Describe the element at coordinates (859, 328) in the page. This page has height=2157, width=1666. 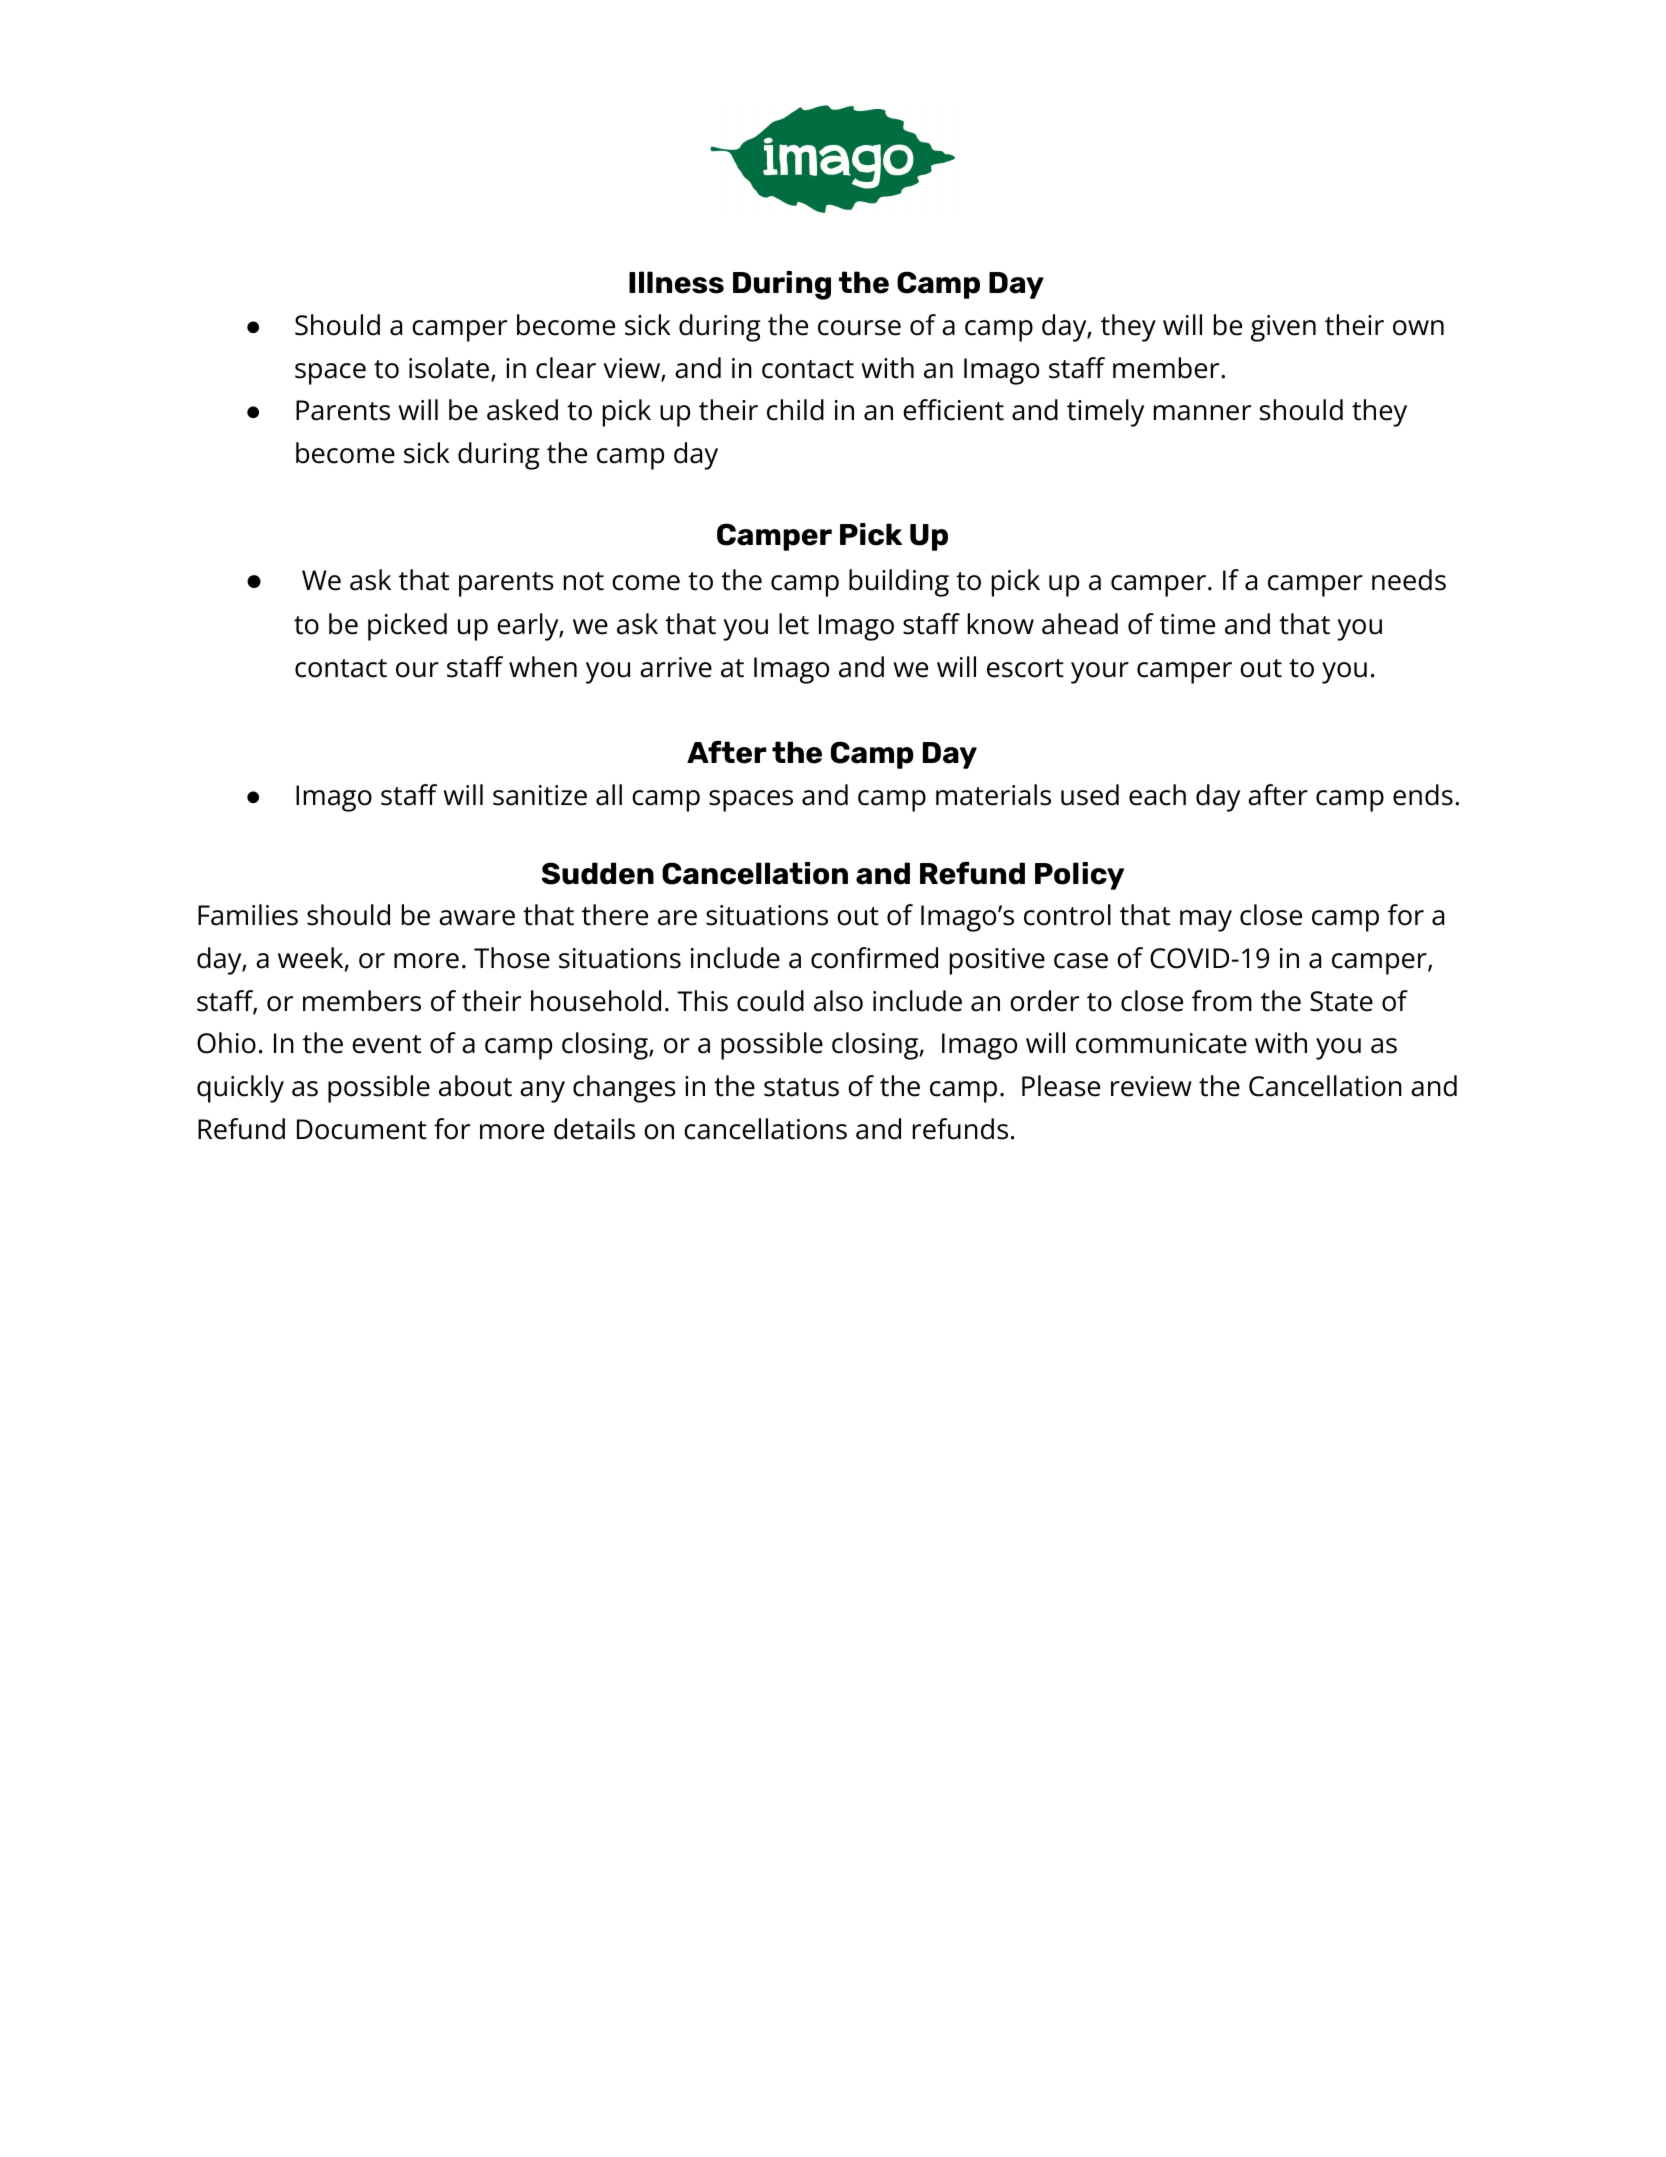
I see `course` at that location.
